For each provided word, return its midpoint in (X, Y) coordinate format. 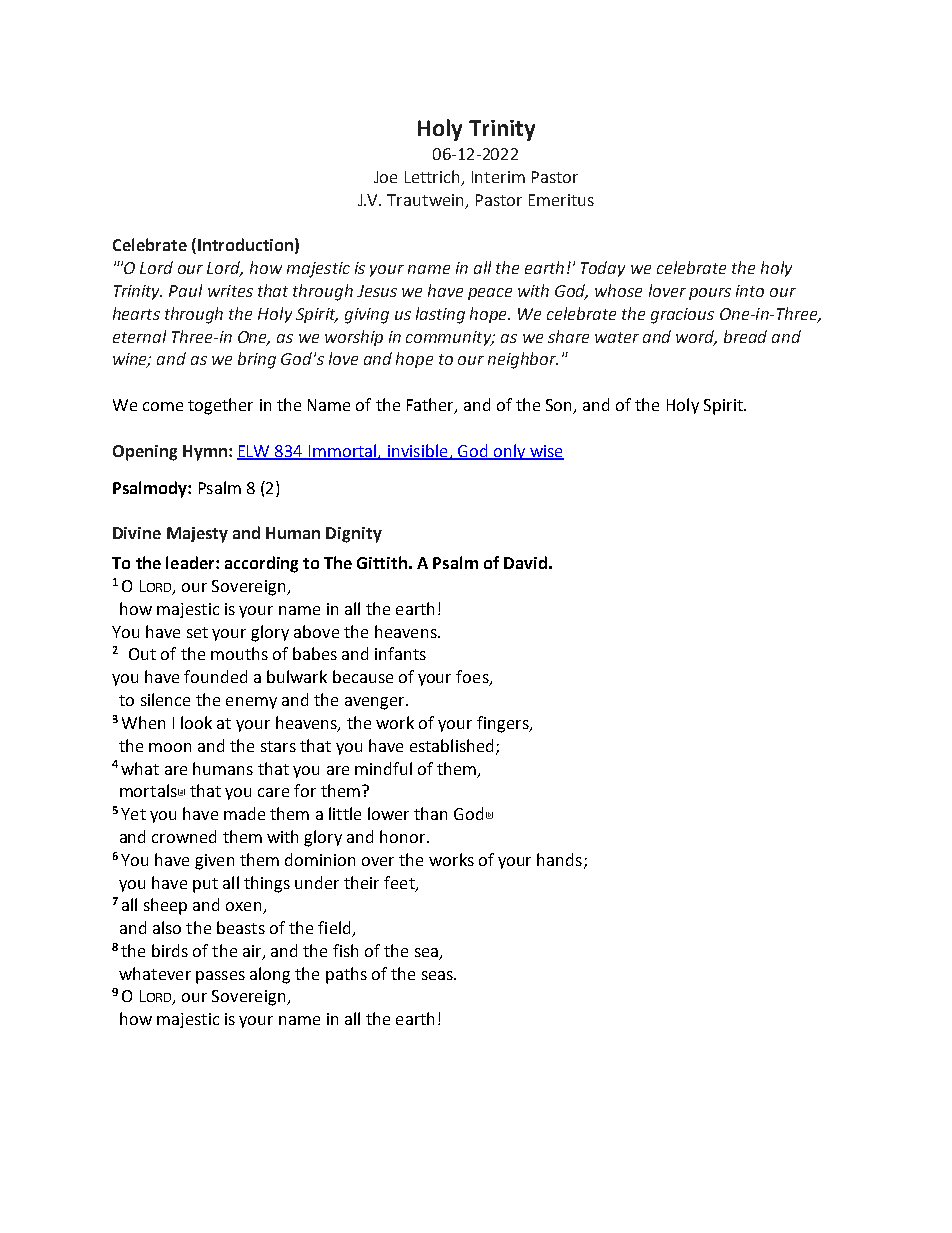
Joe (385, 177)
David (525, 562)
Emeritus (561, 200)
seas (438, 975)
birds (170, 950)
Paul (185, 290)
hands (561, 860)
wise (546, 452)
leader (191, 562)
